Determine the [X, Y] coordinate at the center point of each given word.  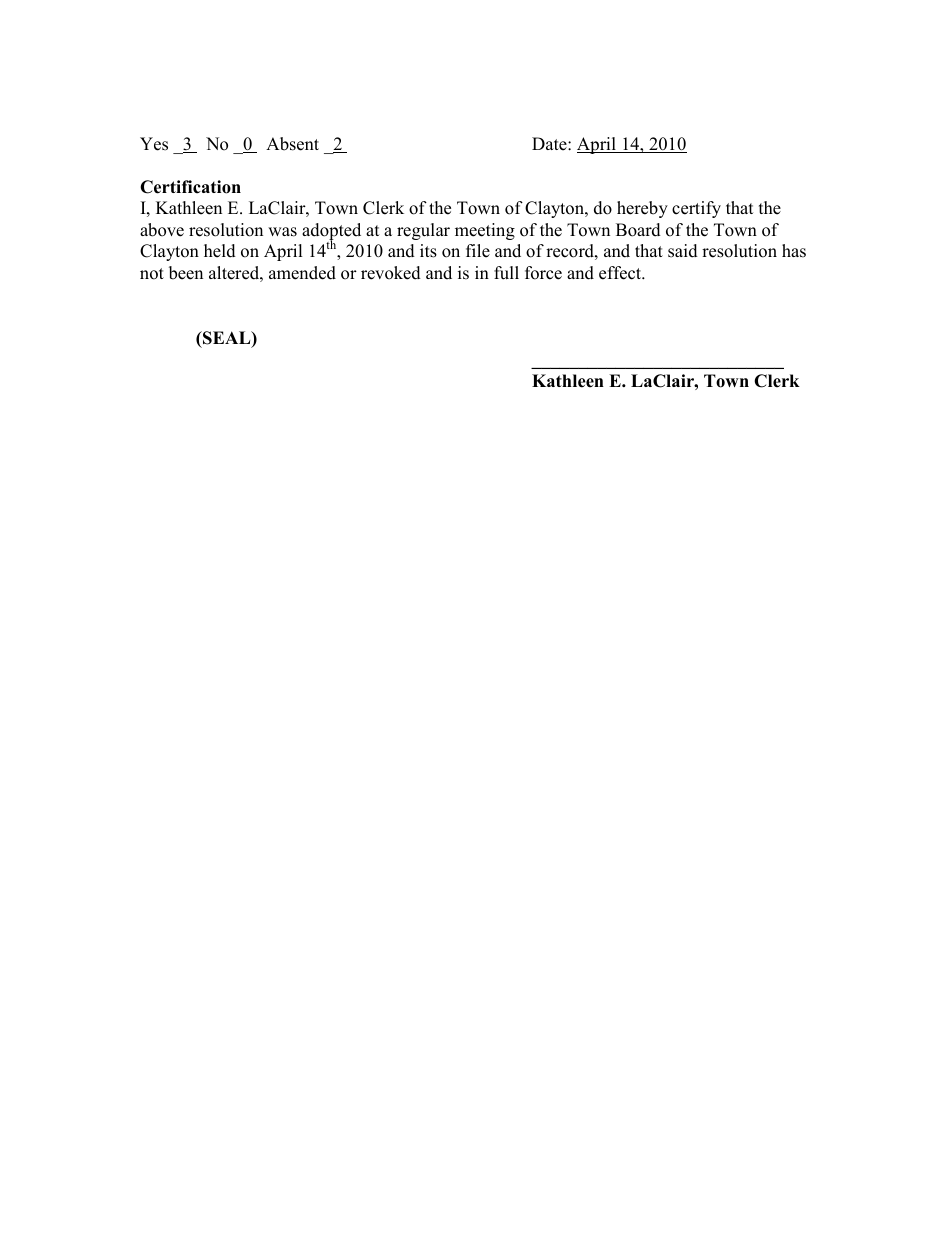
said [683, 251]
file [478, 251]
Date [550, 144]
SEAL [227, 339]
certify [696, 209]
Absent [292, 144]
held [220, 251]
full [506, 273]
